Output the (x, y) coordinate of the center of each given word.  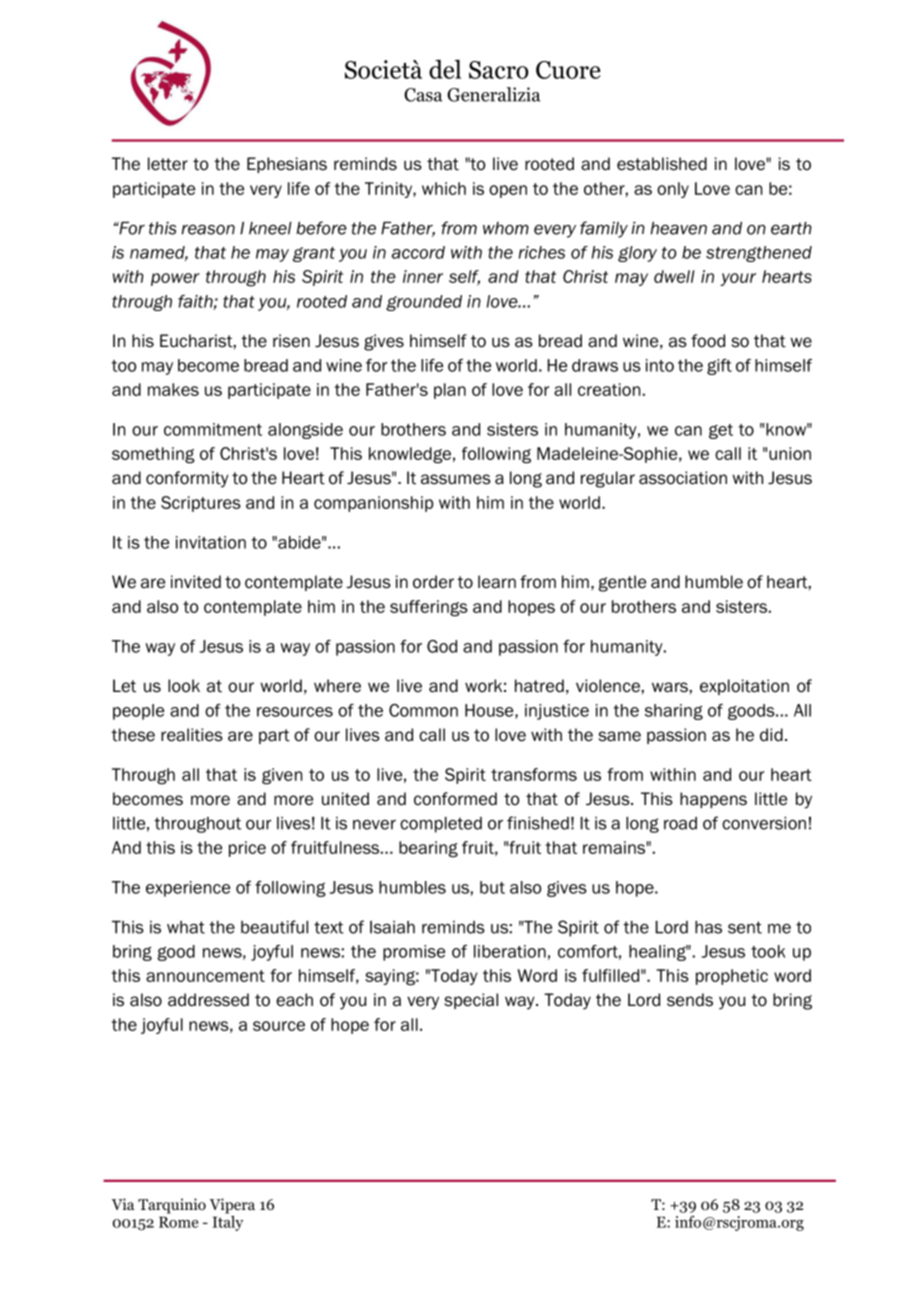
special (471, 1001)
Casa (423, 95)
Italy (227, 1222)
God (442, 646)
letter (168, 164)
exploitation (744, 687)
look (184, 686)
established (662, 164)
